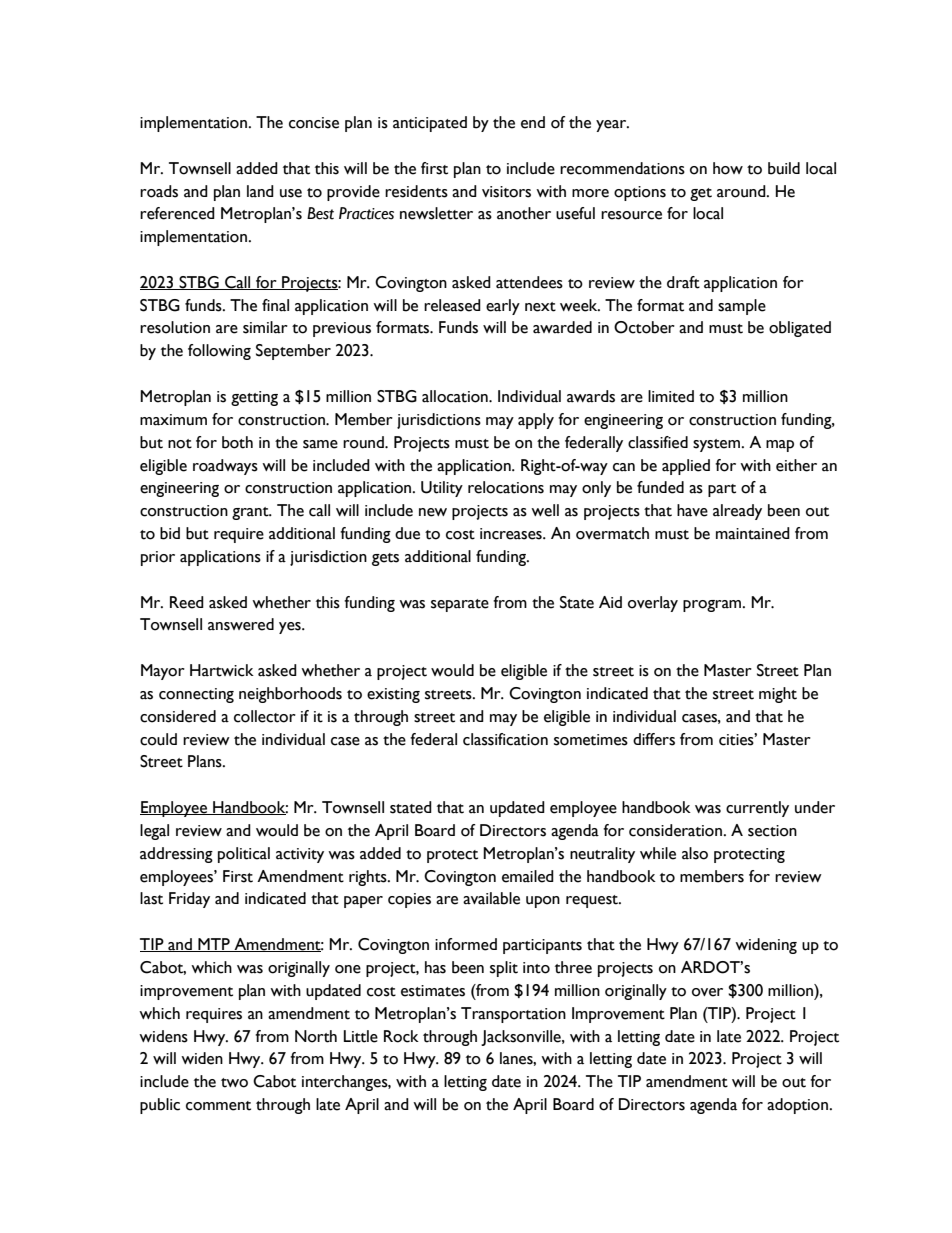 The image size is (952, 1233). I want to click on separate, so click(460, 605).
